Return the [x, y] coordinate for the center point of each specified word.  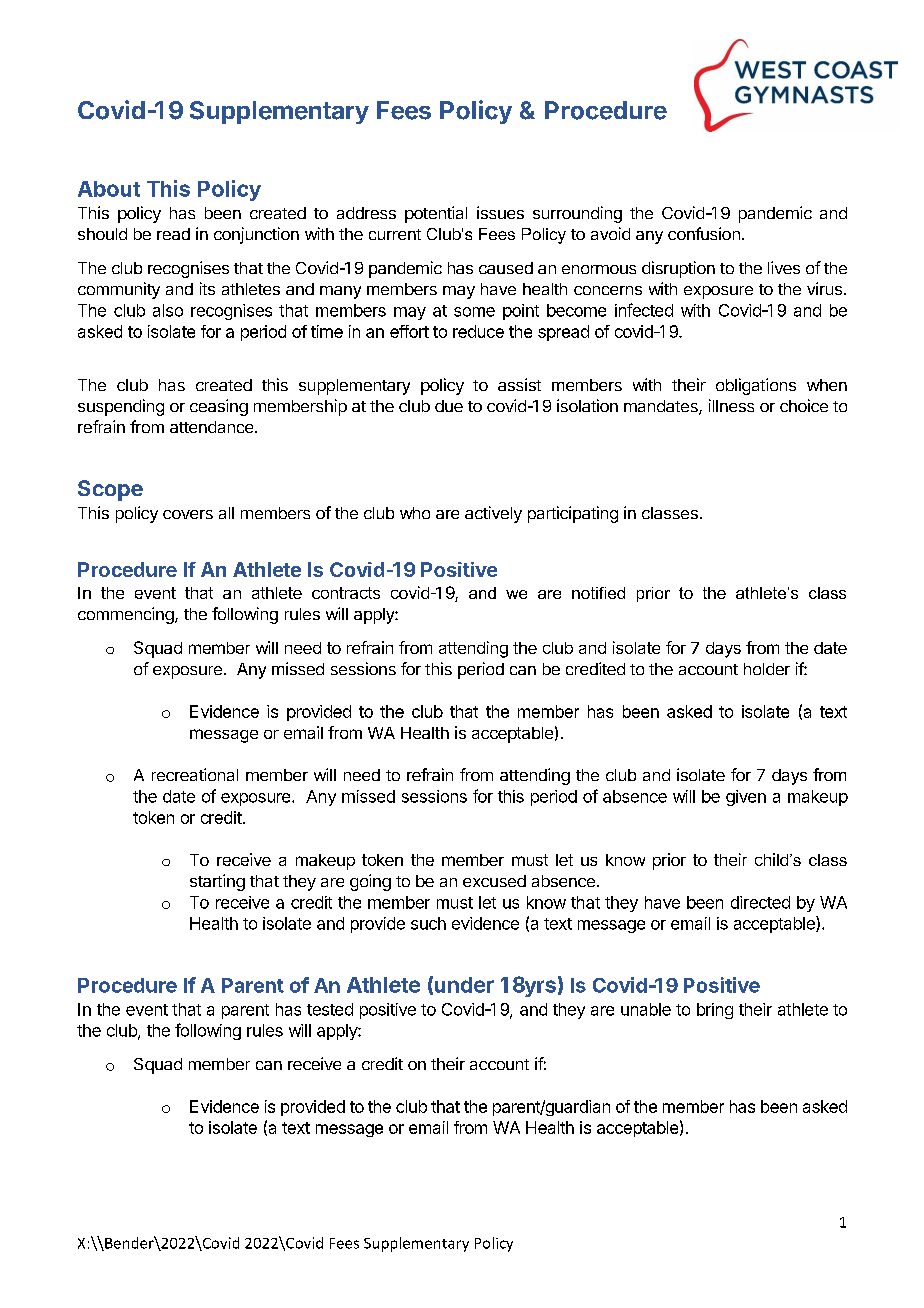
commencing [126, 615]
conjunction [256, 235]
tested [330, 1009]
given [746, 798]
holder [767, 669]
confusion [704, 233]
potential [436, 214]
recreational [195, 774]
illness [731, 405]
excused [494, 881]
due [449, 406]
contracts [346, 593]
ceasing [219, 407]
